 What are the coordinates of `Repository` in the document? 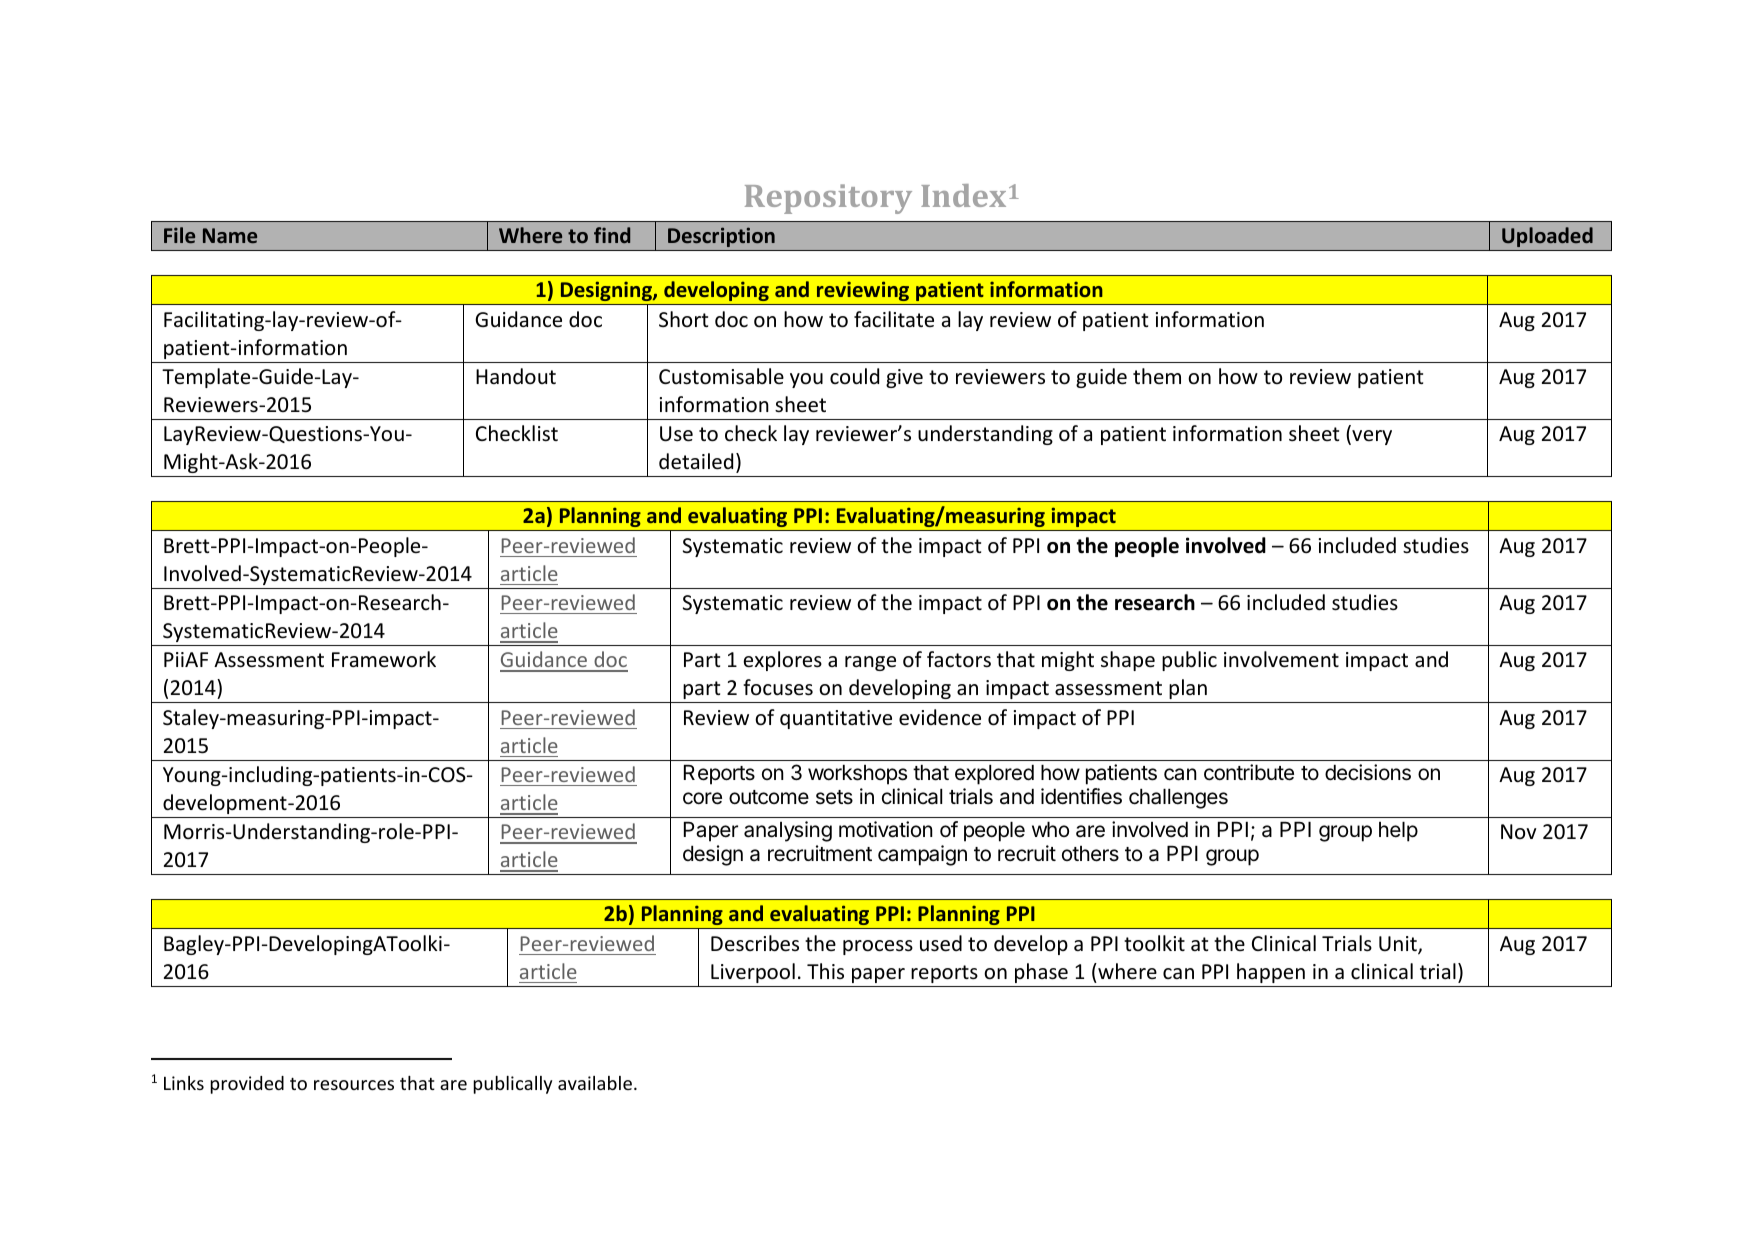 It's located at (828, 199).
